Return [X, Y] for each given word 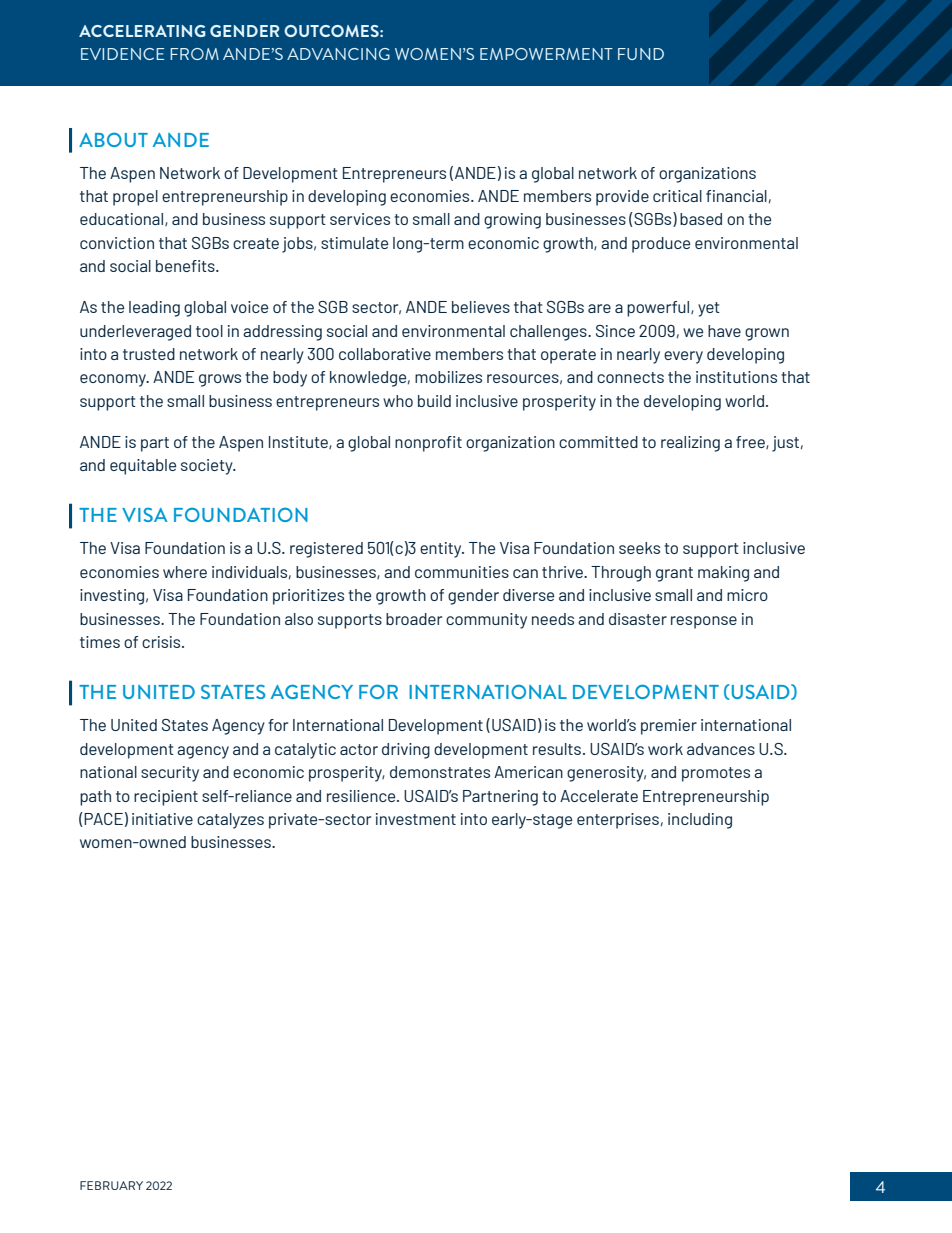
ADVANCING [338, 54]
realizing [690, 444]
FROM [194, 54]
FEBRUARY [111, 1185]
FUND [641, 54]
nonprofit [428, 444]
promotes [716, 774]
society [208, 467]
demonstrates [440, 772]
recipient [166, 798]
